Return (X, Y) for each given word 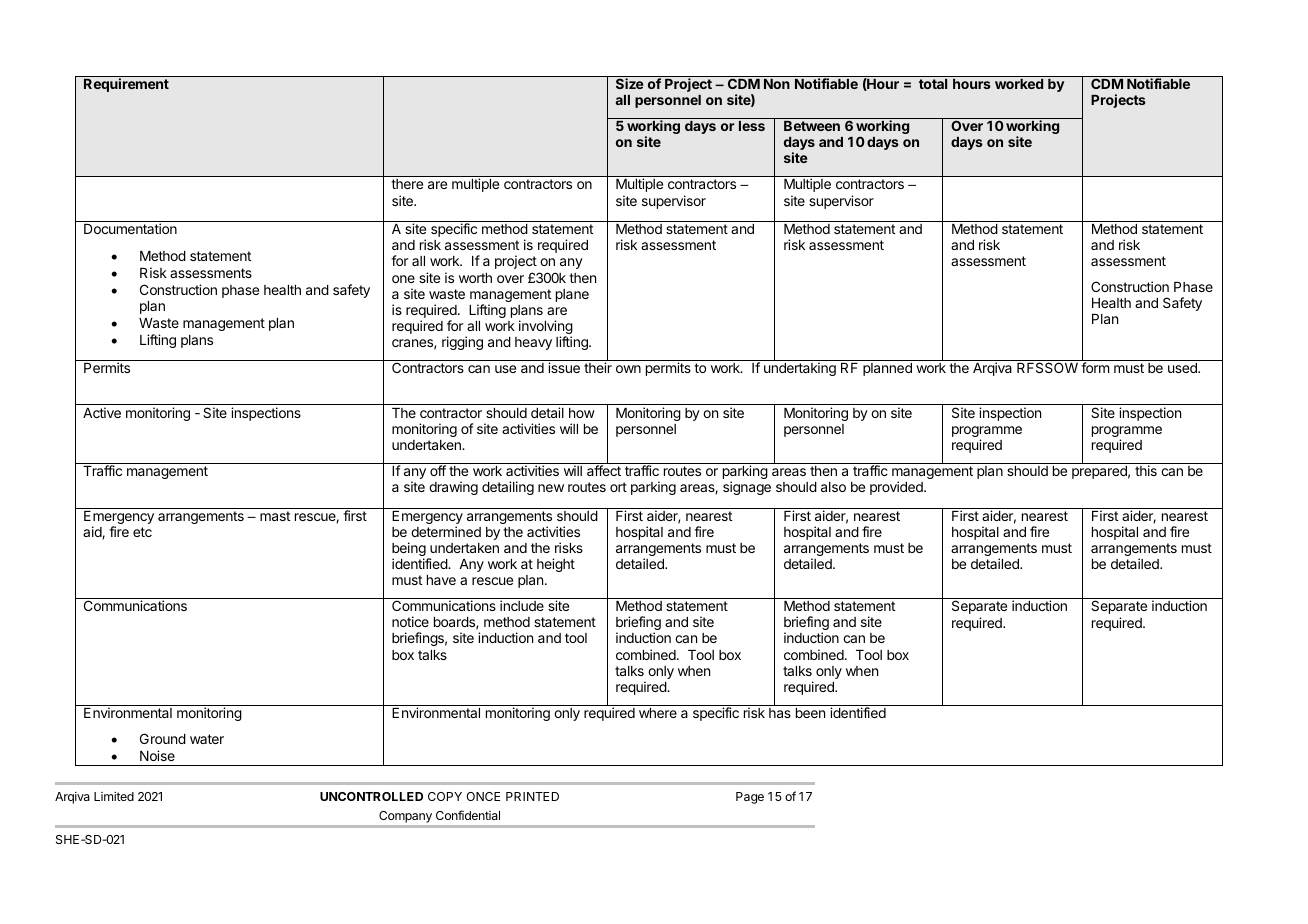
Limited (114, 796)
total (933, 84)
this (1146, 470)
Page (750, 798)
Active (102, 412)
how (582, 413)
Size (630, 83)
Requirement (126, 85)
